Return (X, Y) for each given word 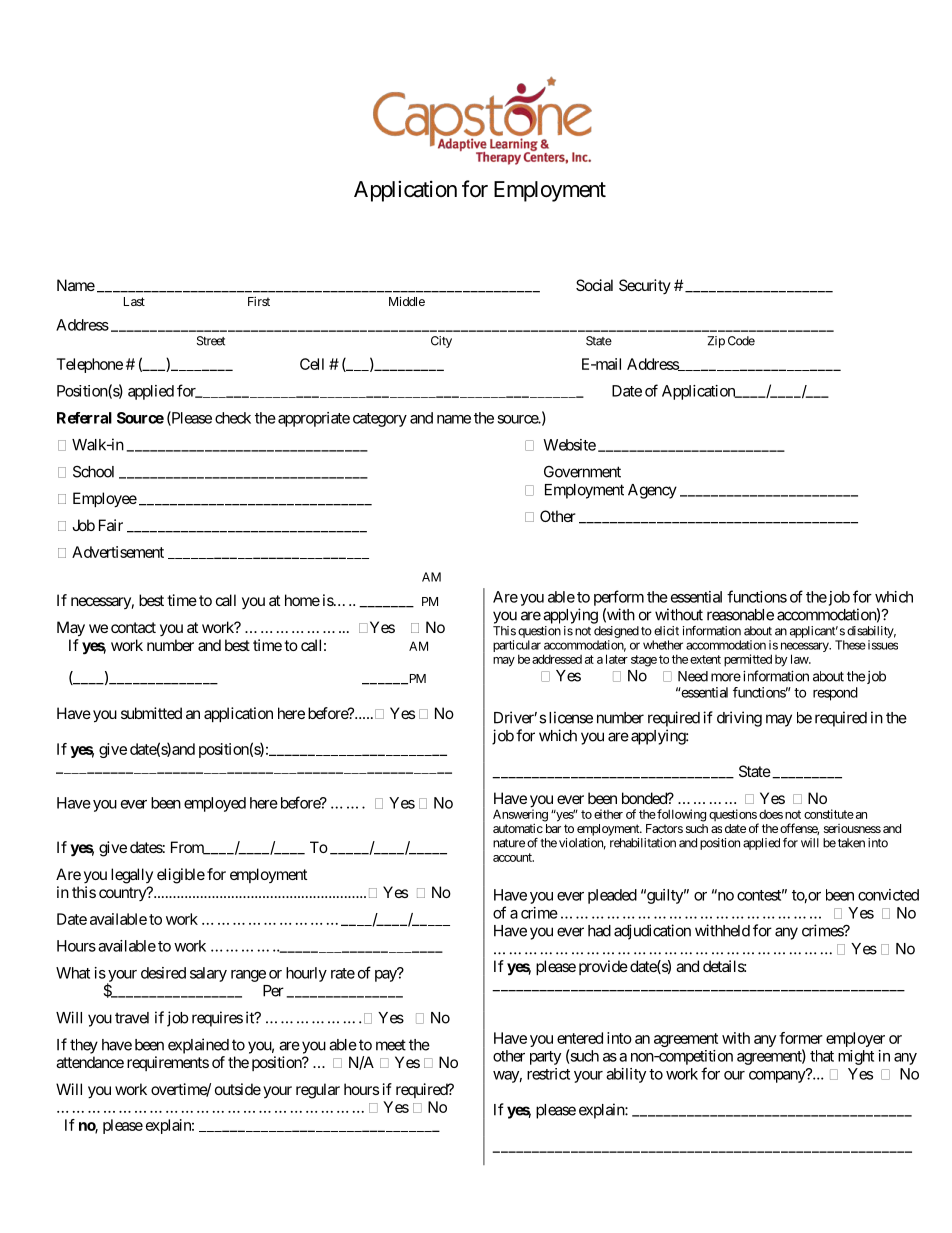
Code (741, 341)
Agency (652, 491)
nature (509, 843)
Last (134, 301)
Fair (111, 525)
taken (851, 843)
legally (132, 876)
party (545, 1058)
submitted (151, 713)
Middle (407, 301)
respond (835, 694)
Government (582, 472)
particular (517, 647)
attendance (90, 1062)
